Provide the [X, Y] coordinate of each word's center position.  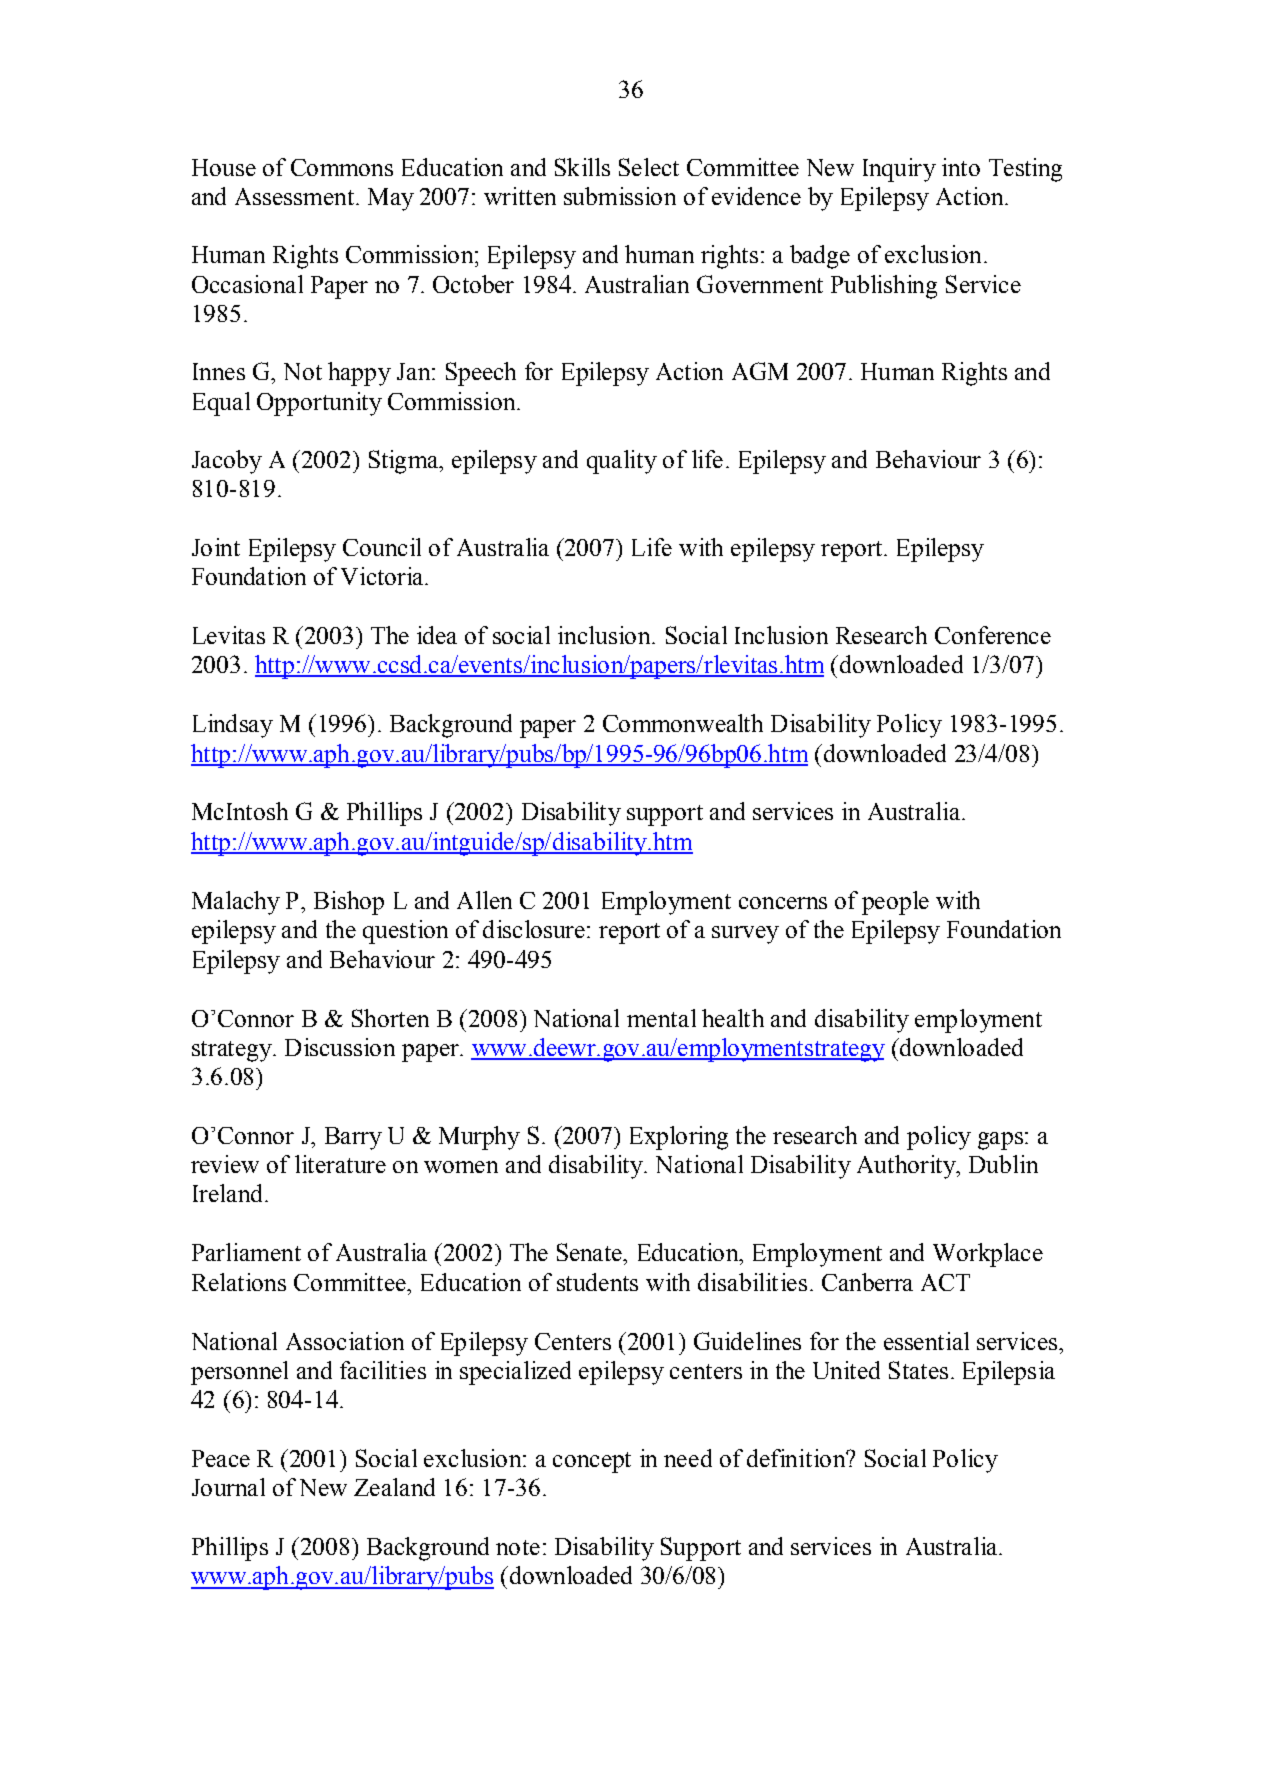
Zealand [394, 1487]
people [895, 903]
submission [620, 196]
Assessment [294, 196]
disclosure [534, 929]
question [405, 932]
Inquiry [899, 170]
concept [592, 1462]
